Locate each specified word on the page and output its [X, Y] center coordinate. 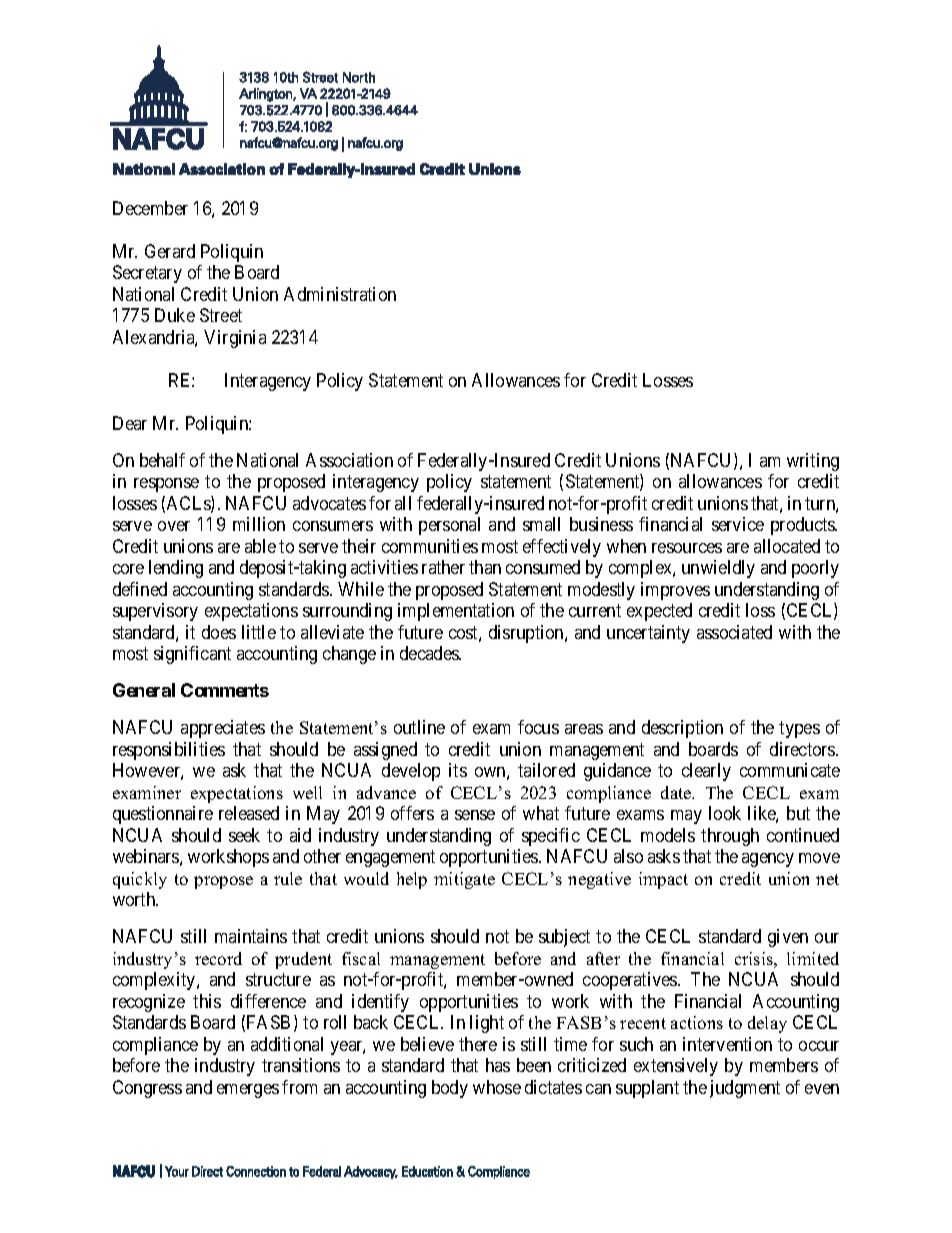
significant [192, 655]
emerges [248, 1091]
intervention [727, 1044]
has [498, 1065]
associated [734, 632]
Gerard [170, 251]
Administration [340, 294]
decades [430, 653]
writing [813, 462]
